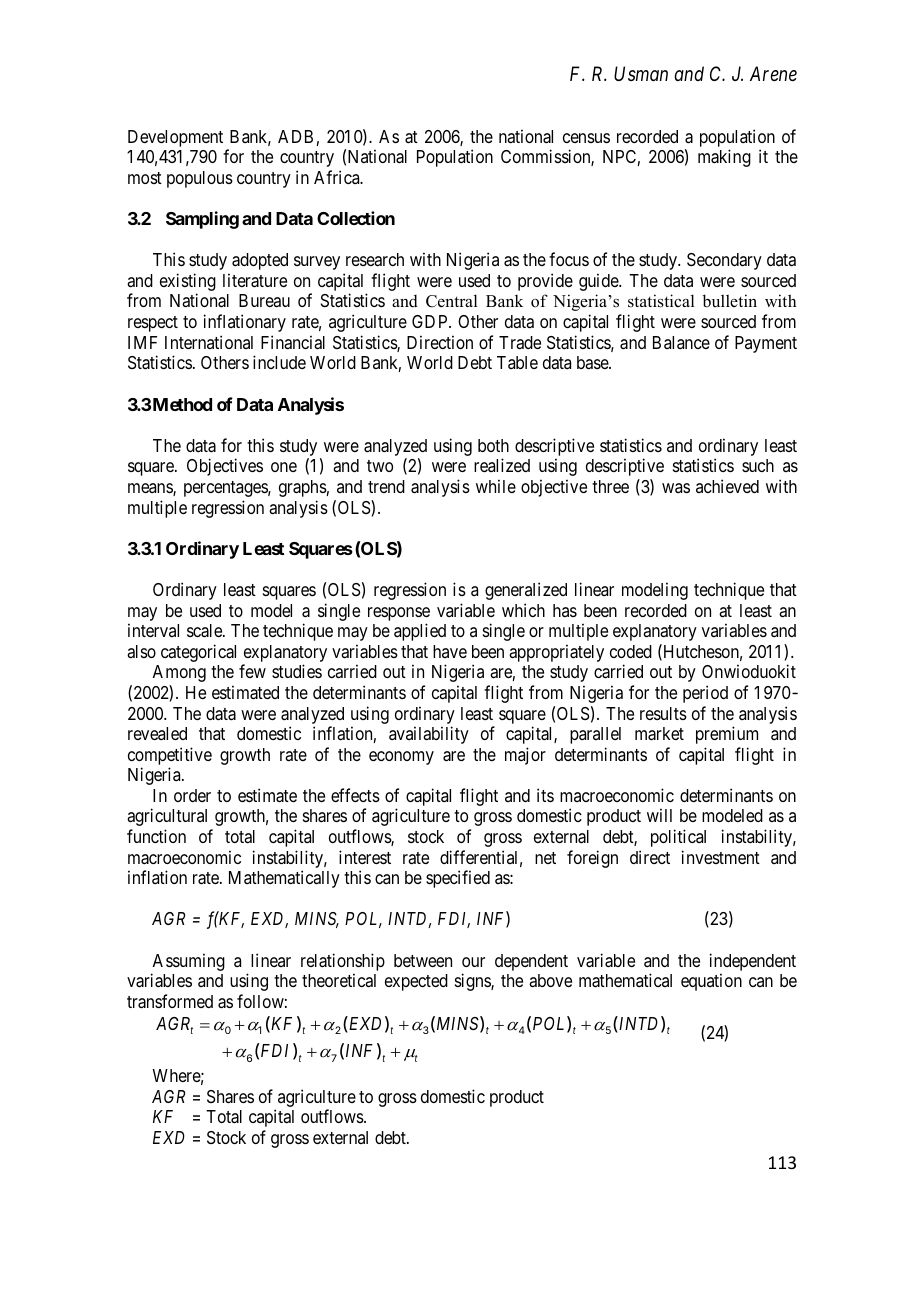  What do you see at coordinates (681, 342) in the screenshot?
I see `Balance` at bounding box center [681, 342].
